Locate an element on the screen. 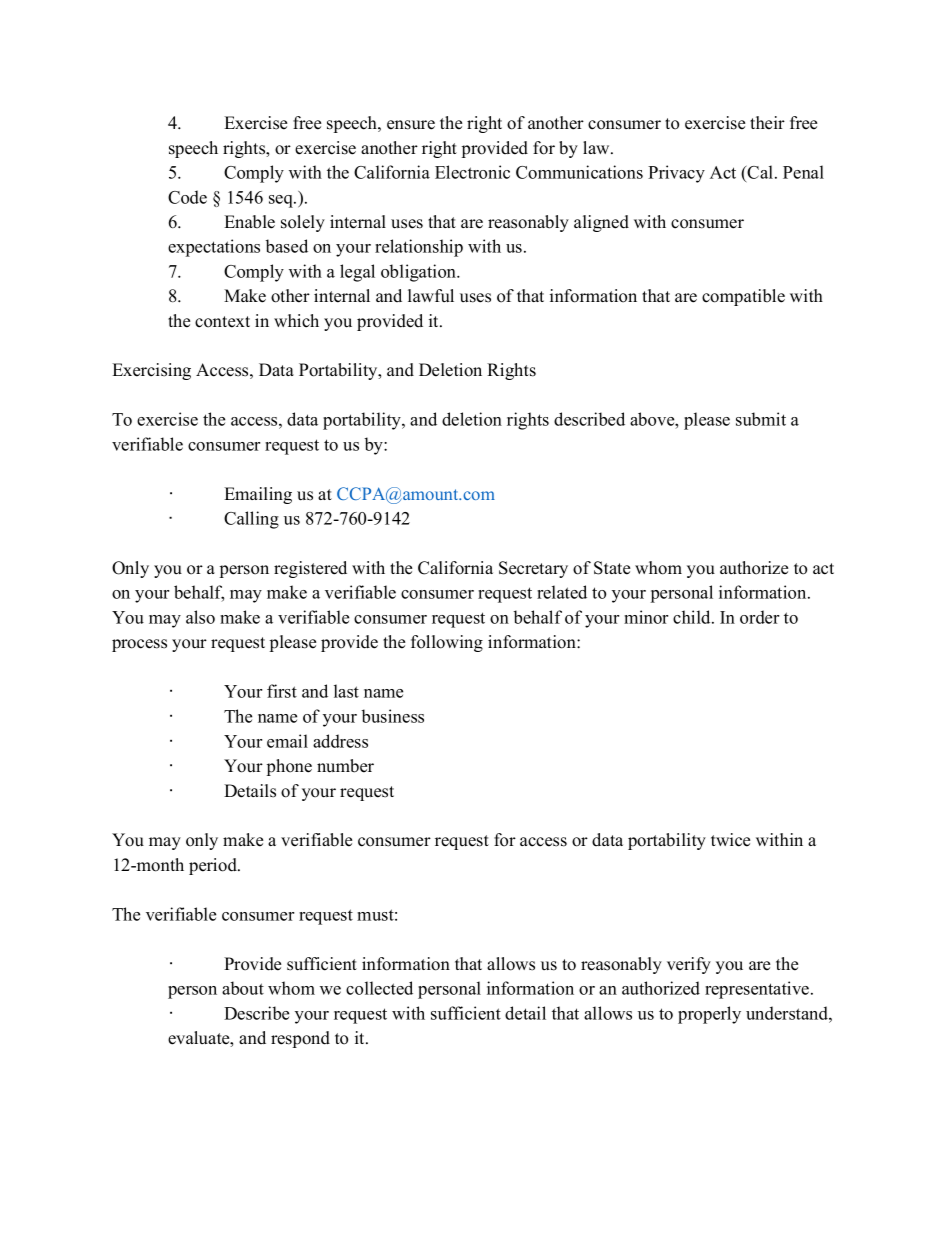  Code is located at coordinates (187, 197).
